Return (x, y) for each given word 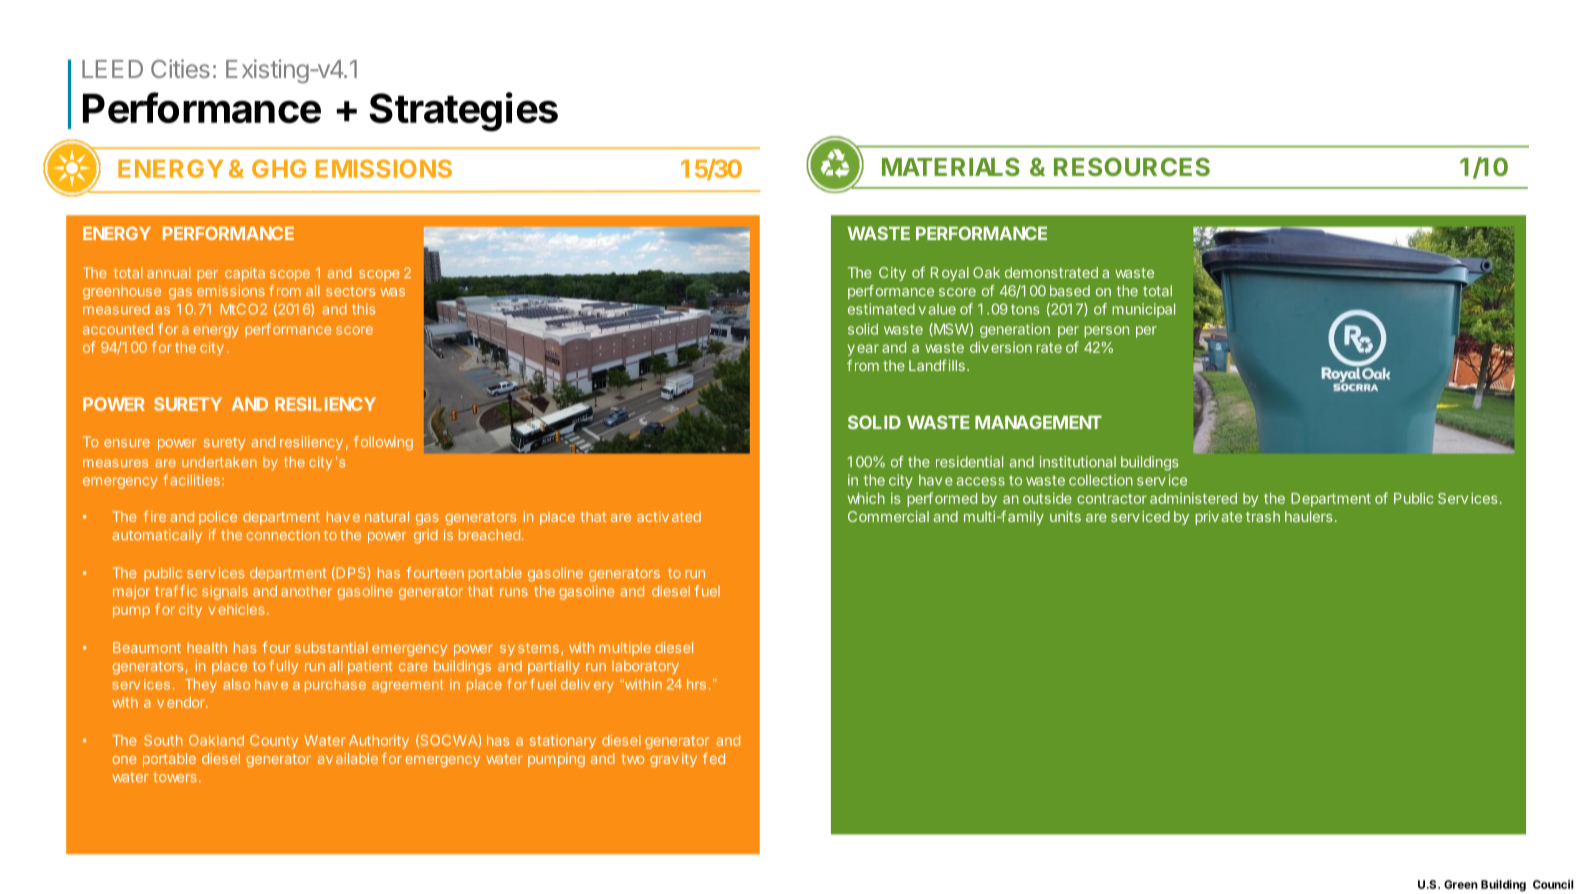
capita (245, 274)
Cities (180, 68)
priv (1207, 518)
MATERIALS (951, 166)
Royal (950, 274)
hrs (696, 684)
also (236, 684)
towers (175, 777)
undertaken (219, 462)
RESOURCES (1132, 166)
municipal (1143, 310)
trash (1263, 516)
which (866, 498)
